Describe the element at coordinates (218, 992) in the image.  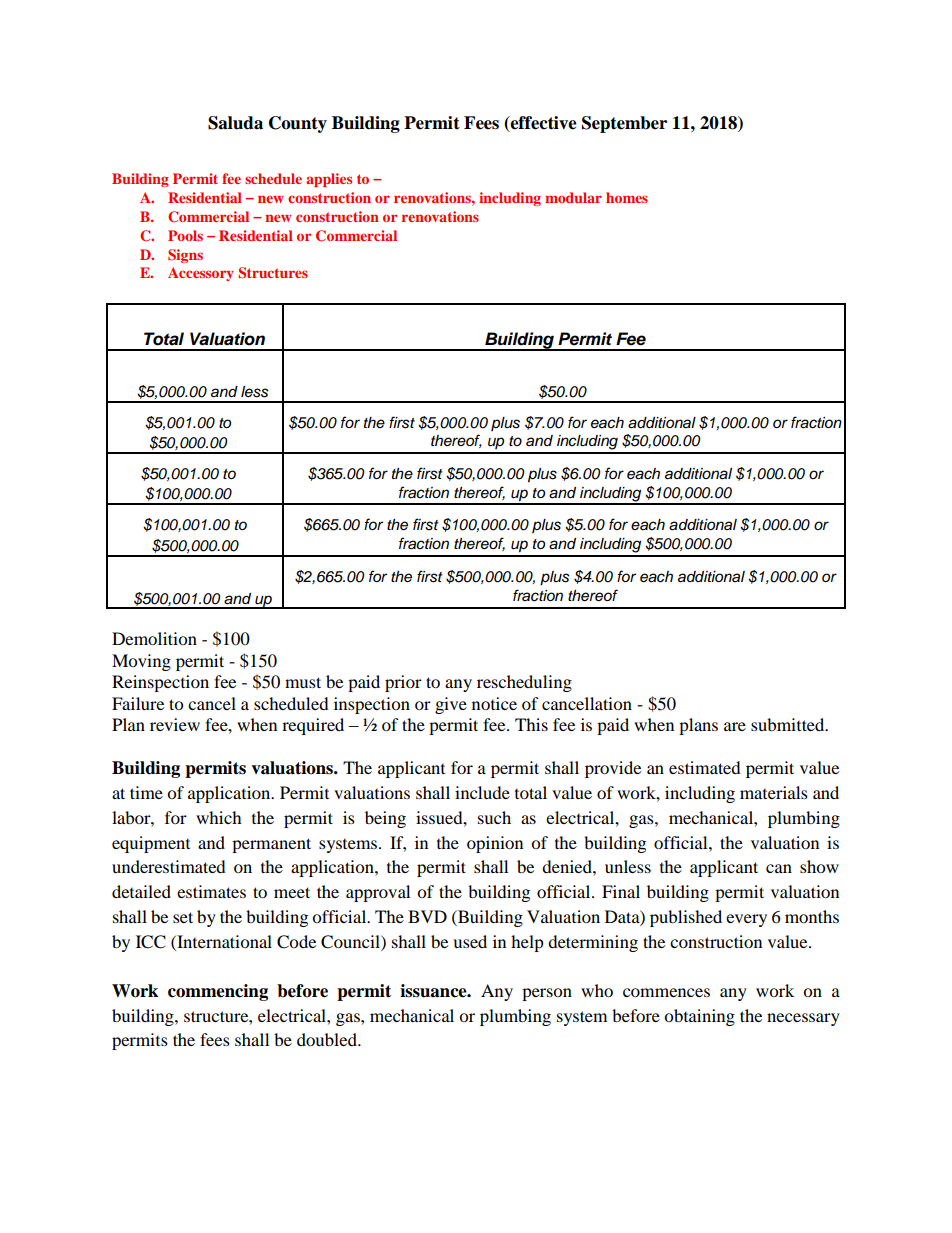
I see `commencing` at that location.
